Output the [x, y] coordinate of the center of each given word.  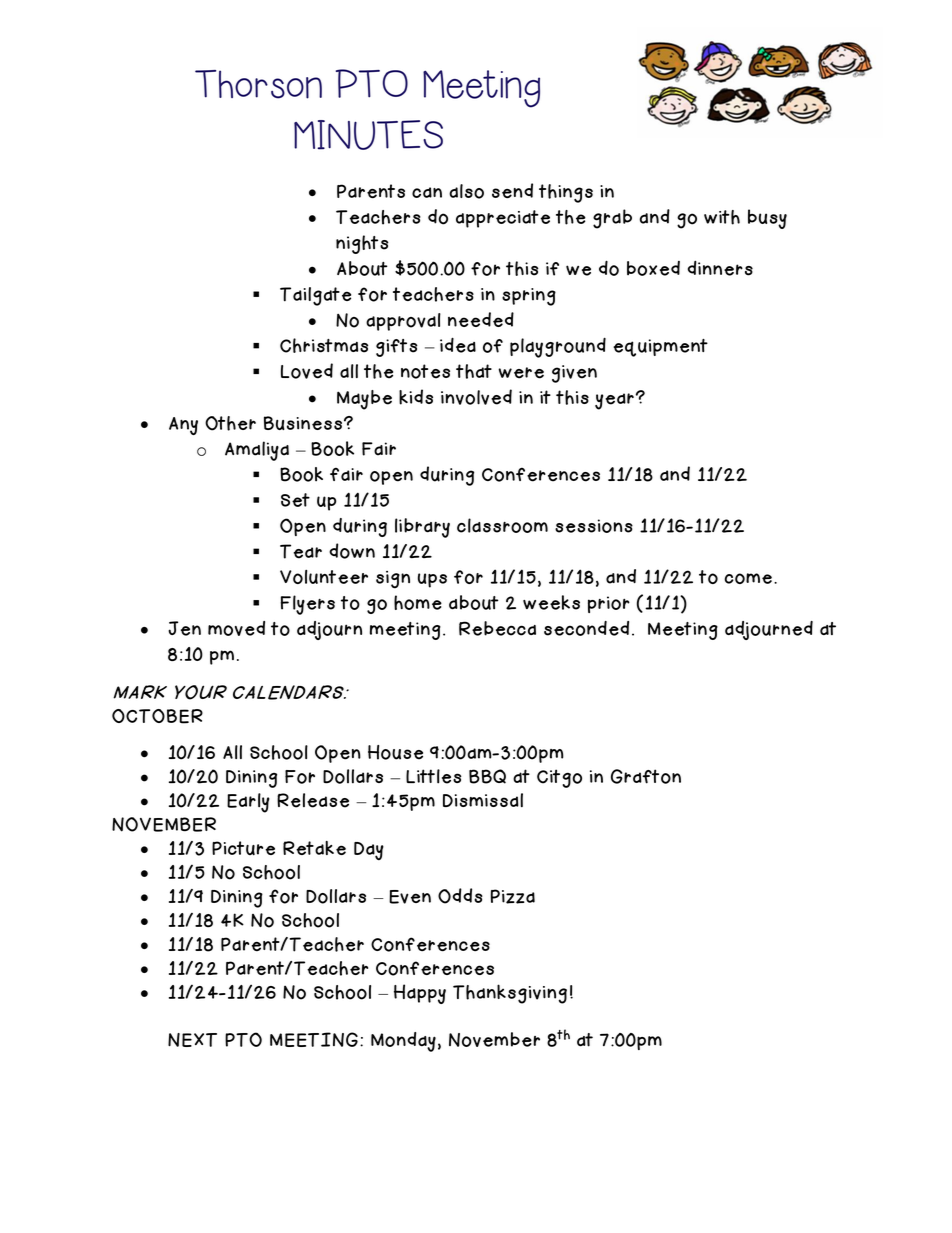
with [722, 217]
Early [248, 803]
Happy [420, 994]
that [474, 371]
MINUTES [368, 135]
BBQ [487, 776]
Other [230, 423]
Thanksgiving [510, 994]
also [466, 191]
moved [236, 628]
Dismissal [483, 800]
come [748, 578]
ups [432, 580]
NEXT [192, 1040]
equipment [660, 348]
